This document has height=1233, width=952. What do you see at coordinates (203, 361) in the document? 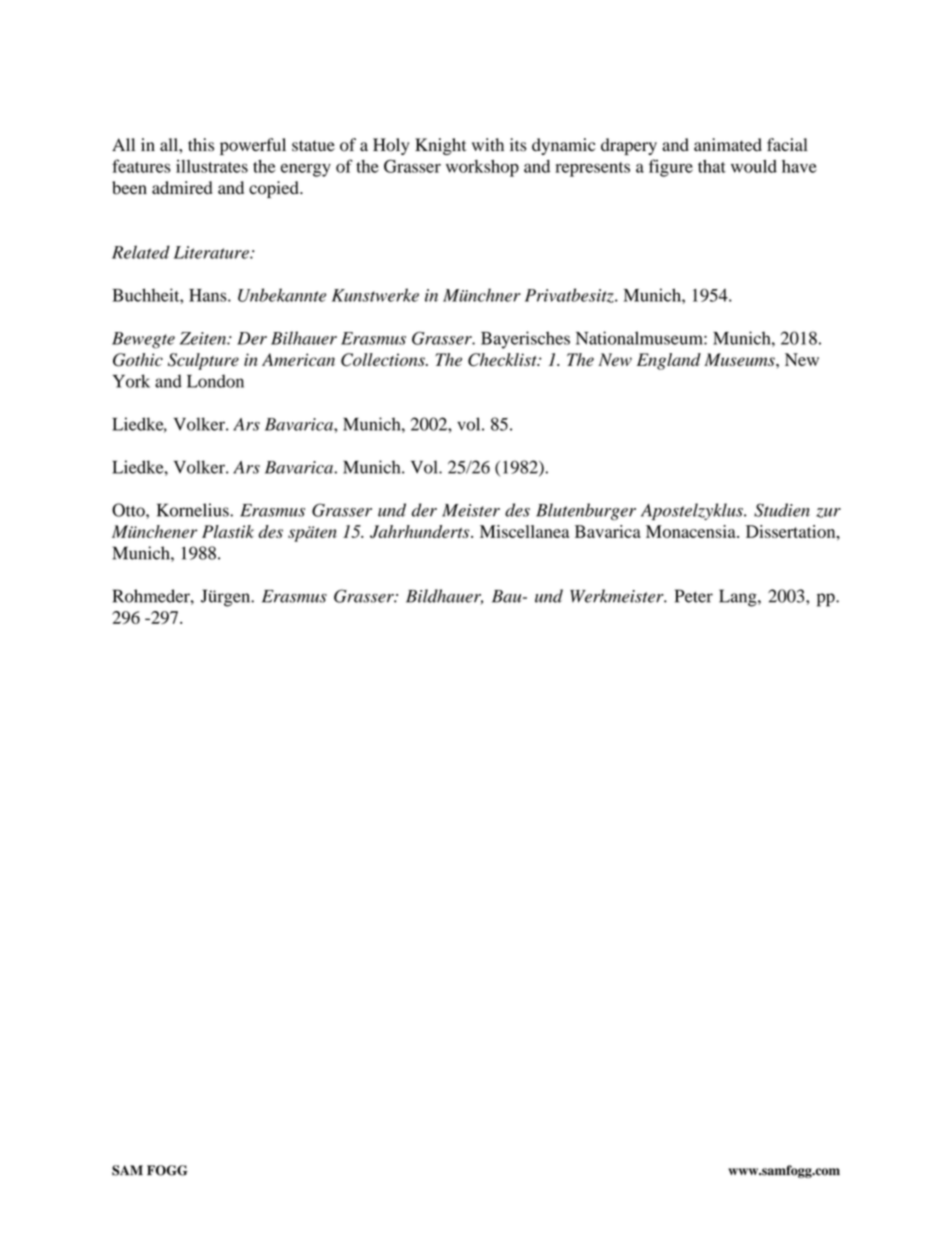
I see `Sculpture` at bounding box center [203, 361].
